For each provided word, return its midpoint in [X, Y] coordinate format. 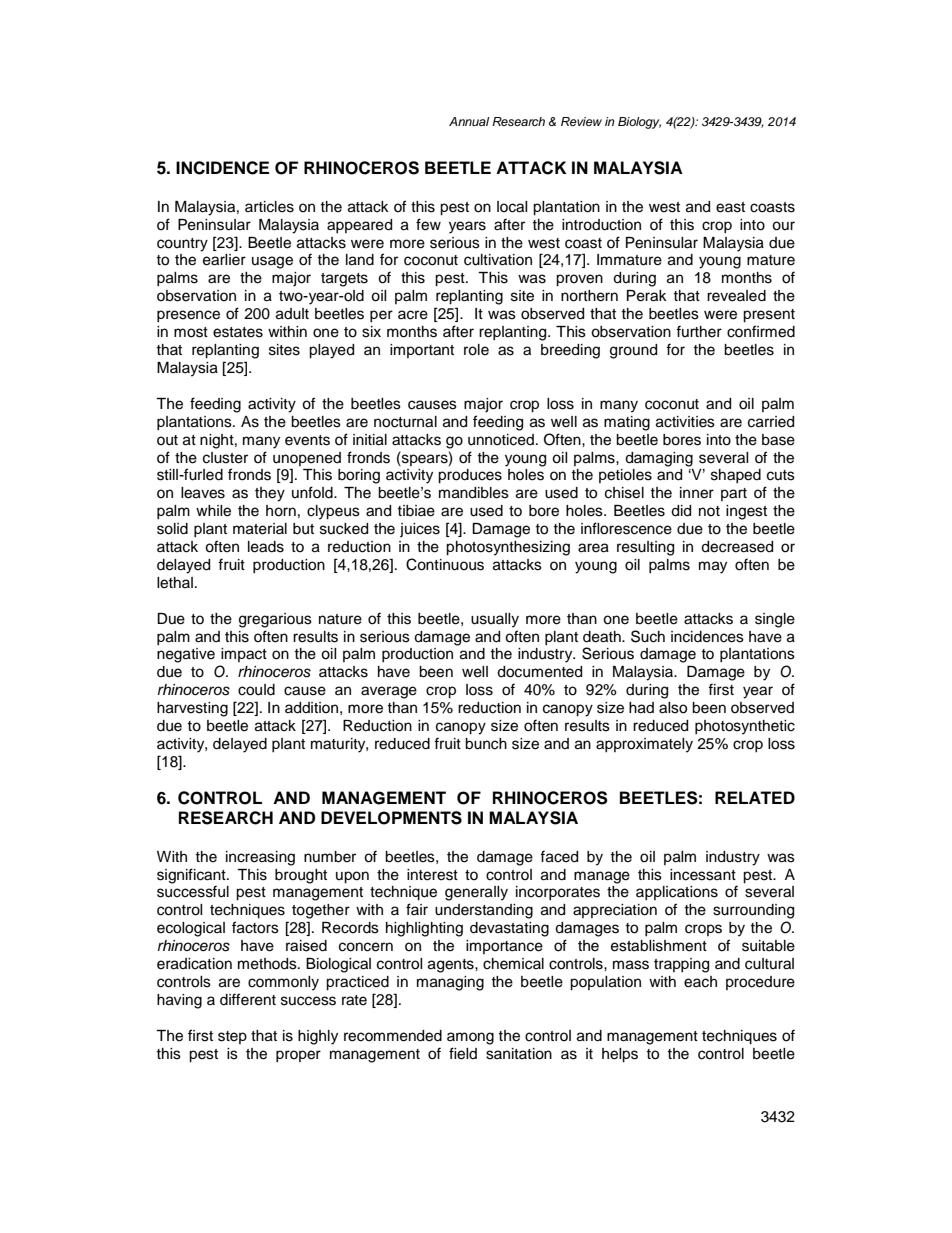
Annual [469, 121]
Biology [639, 123]
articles [269, 207]
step [232, 1037]
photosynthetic [745, 727]
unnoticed [501, 440]
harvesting [192, 709]
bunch [486, 744]
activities [685, 422]
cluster [225, 458]
